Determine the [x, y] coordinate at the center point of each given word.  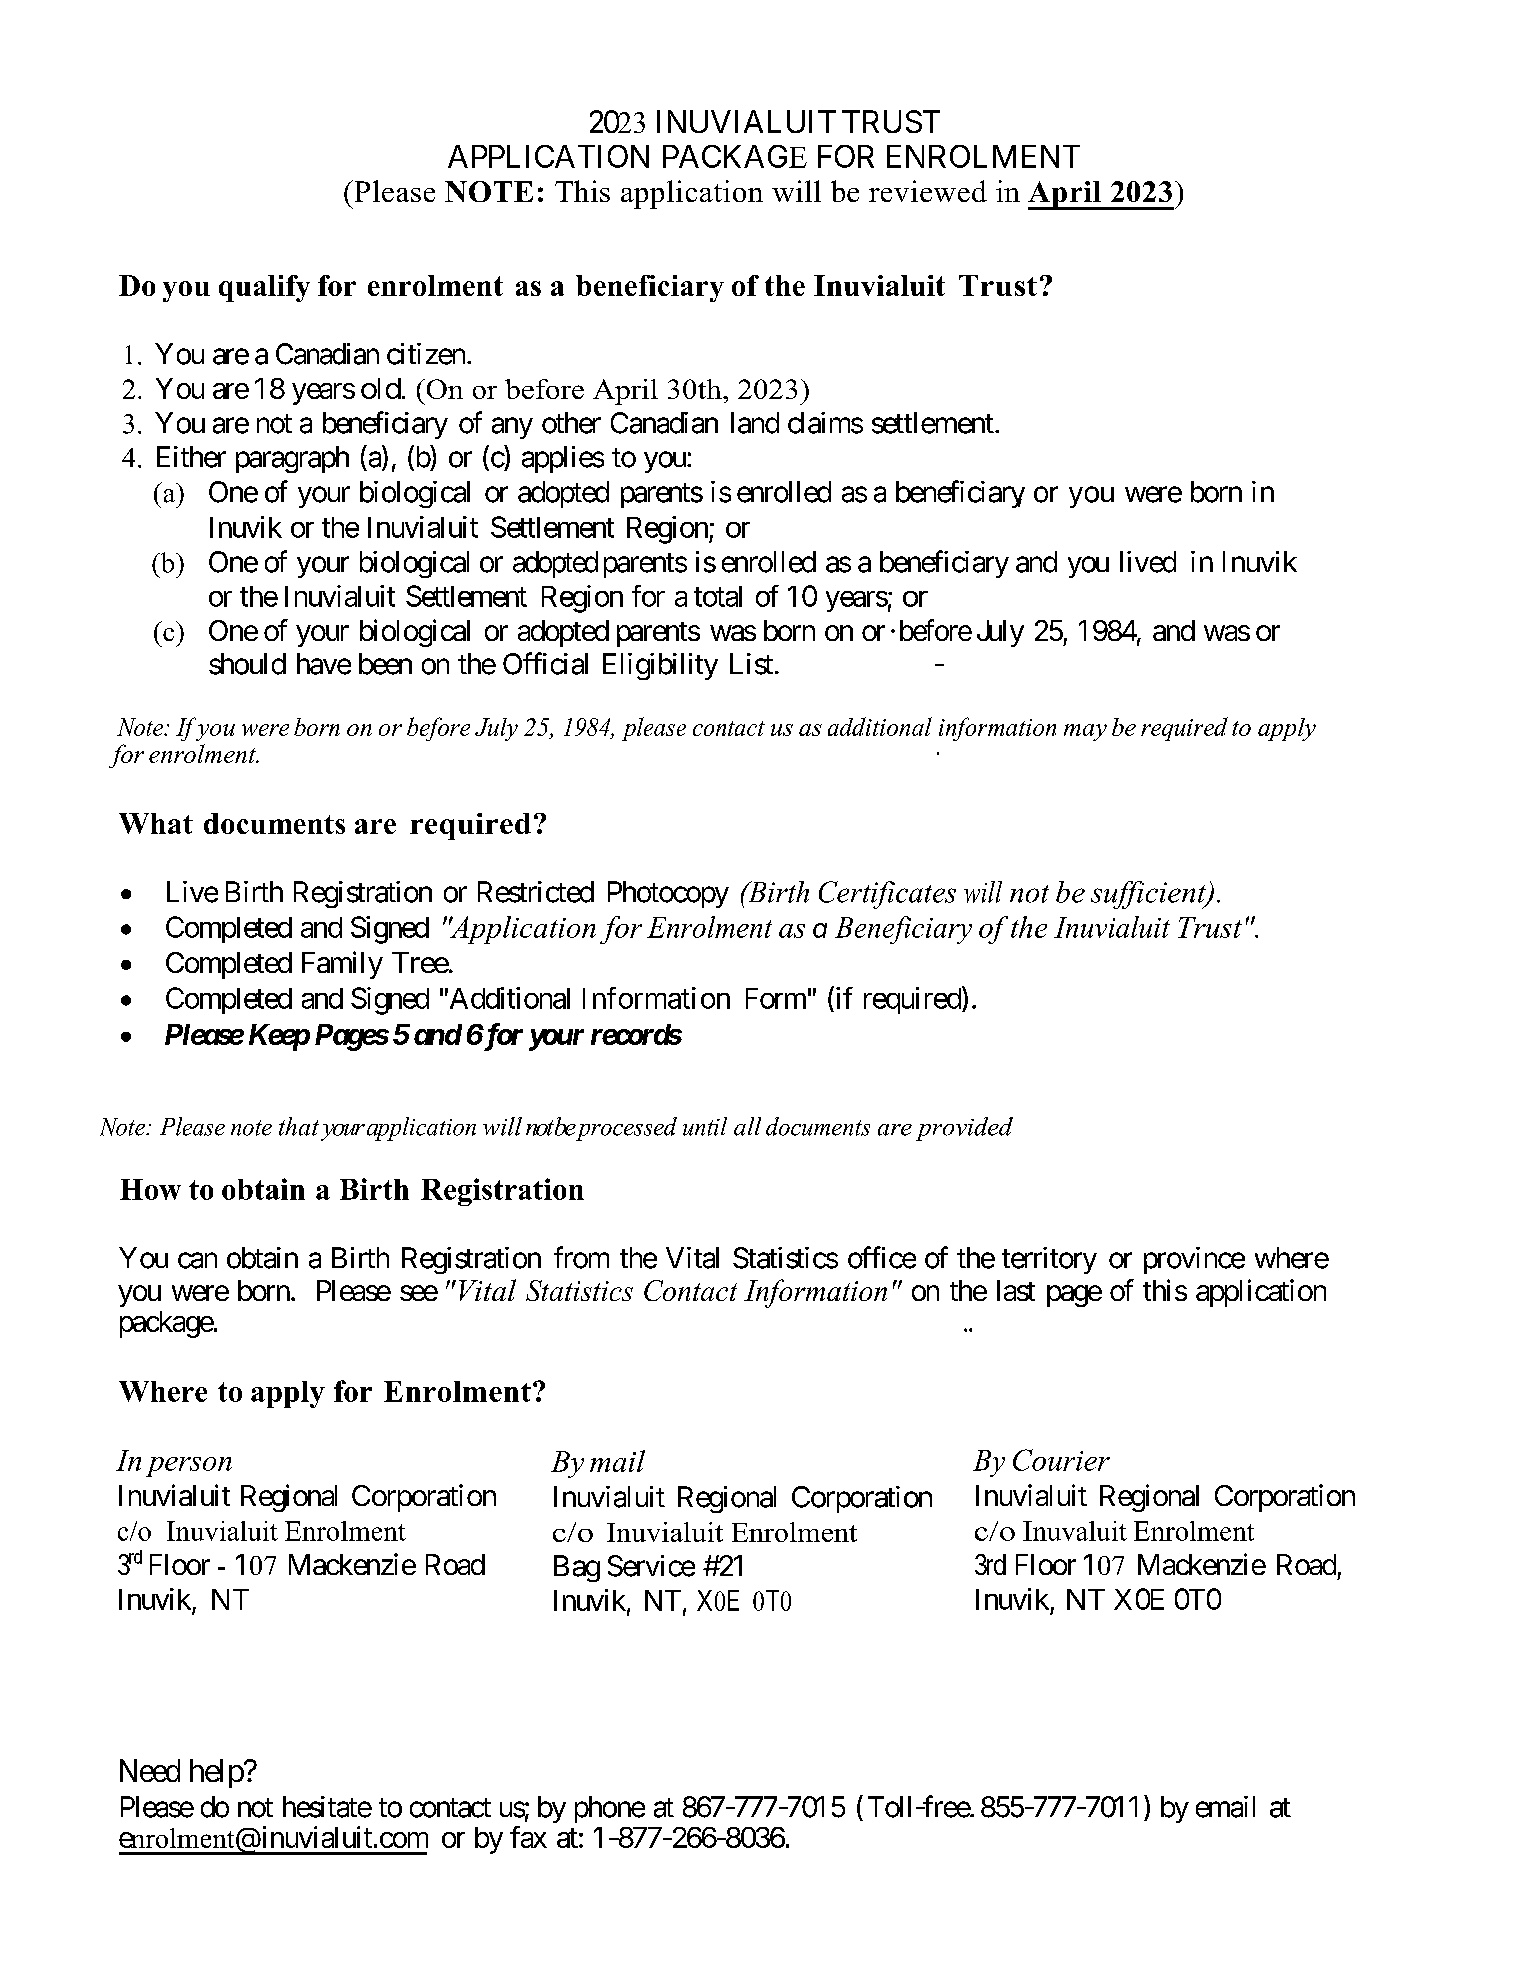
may [1085, 732]
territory [1049, 1260]
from [581, 1257]
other [571, 423]
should [247, 664]
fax [528, 1837]
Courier [1061, 1460]
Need [150, 1770]
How [150, 1189]
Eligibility [660, 666]
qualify [264, 288]
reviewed [928, 191]
